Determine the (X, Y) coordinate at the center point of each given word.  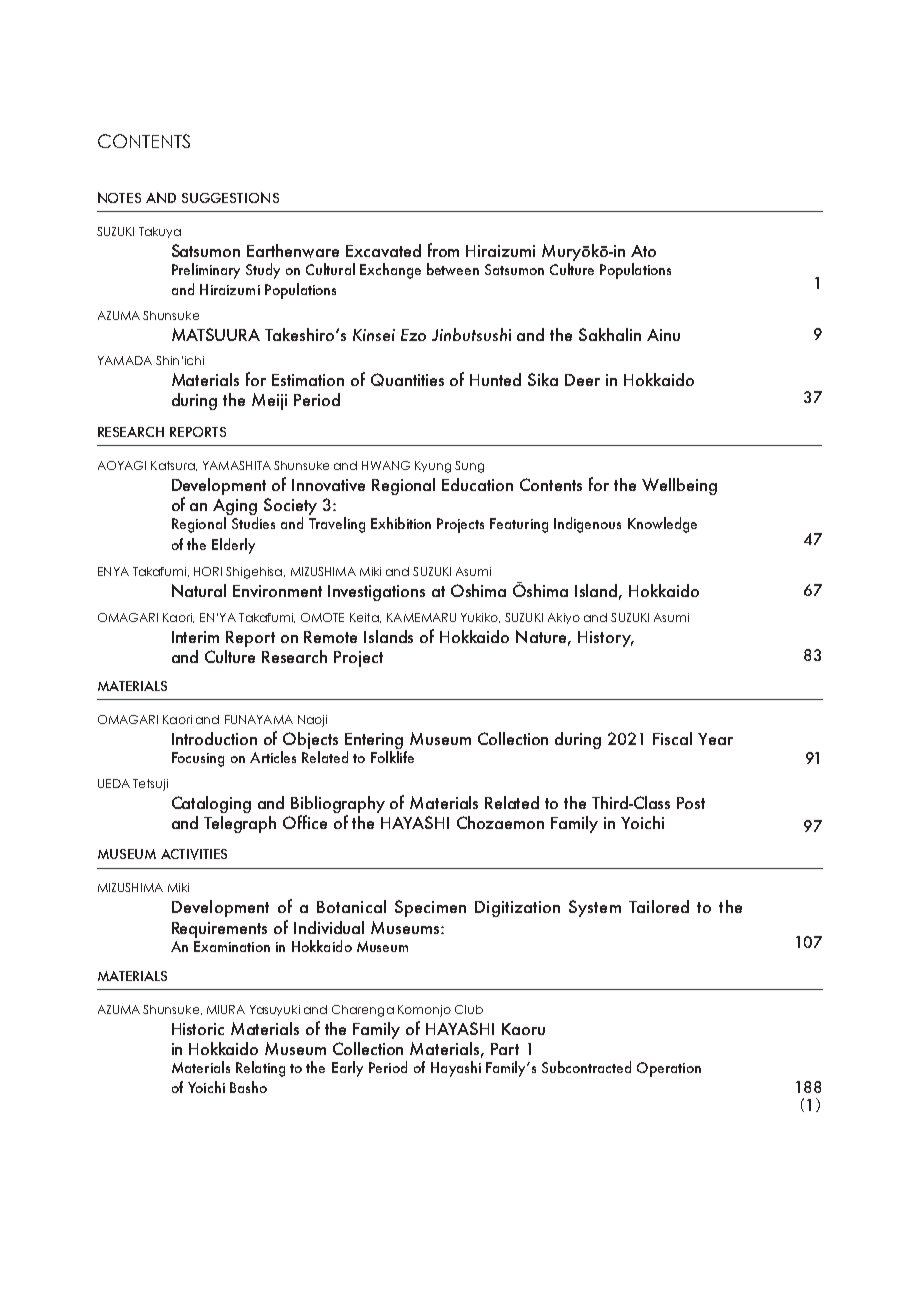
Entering (375, 742)
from (443, 250)
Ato (643, 251)
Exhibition (401, 523)
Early (347, 1069)
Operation (669, 1069)
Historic (198, 1029)
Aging (235, 508)
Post (691, 803)
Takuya (160, 232)
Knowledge (662, 525)
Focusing (198, 759)
